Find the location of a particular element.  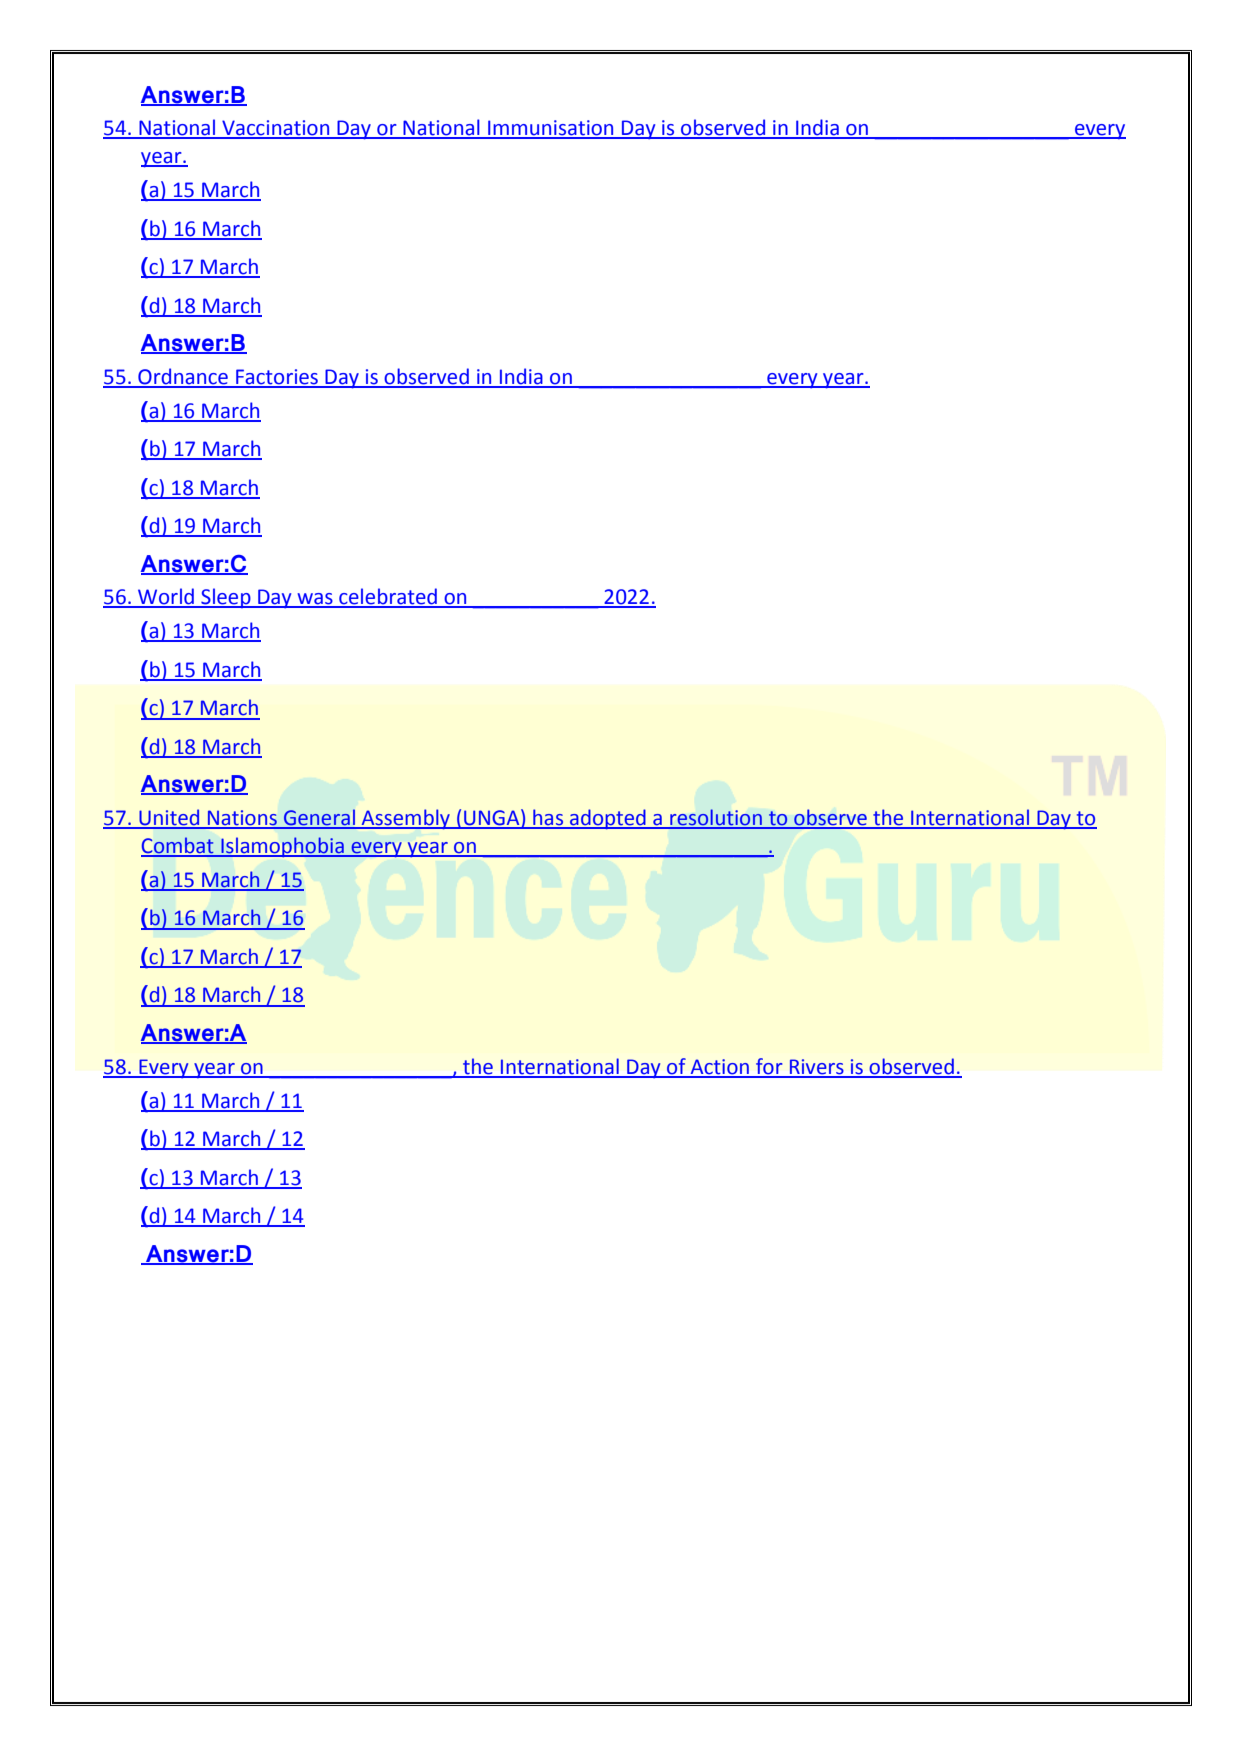

celebrated is located at coordinates (388, 597).
